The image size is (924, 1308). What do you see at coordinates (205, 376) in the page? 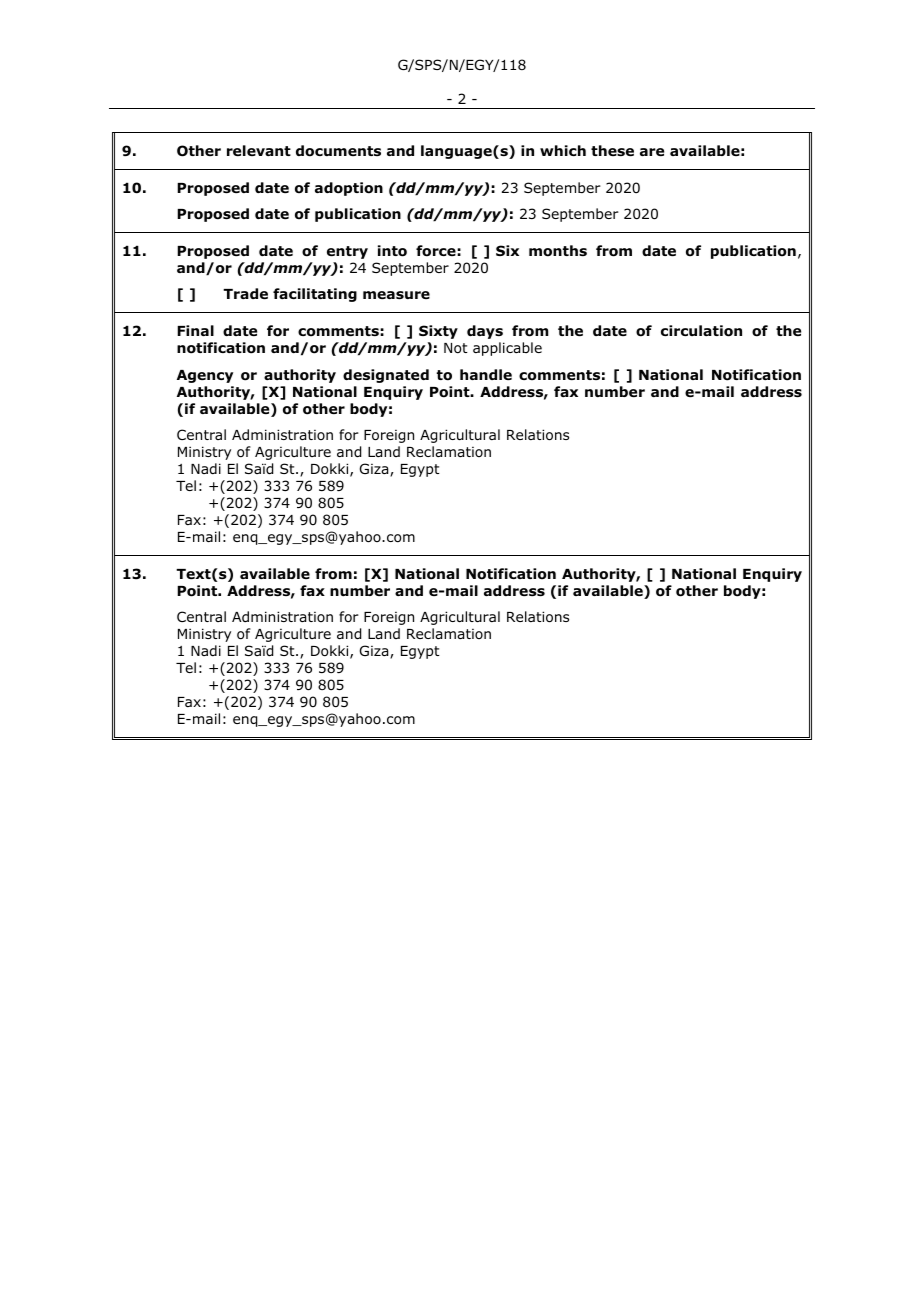
I see `Agency` at bounding box center [205, 376].
